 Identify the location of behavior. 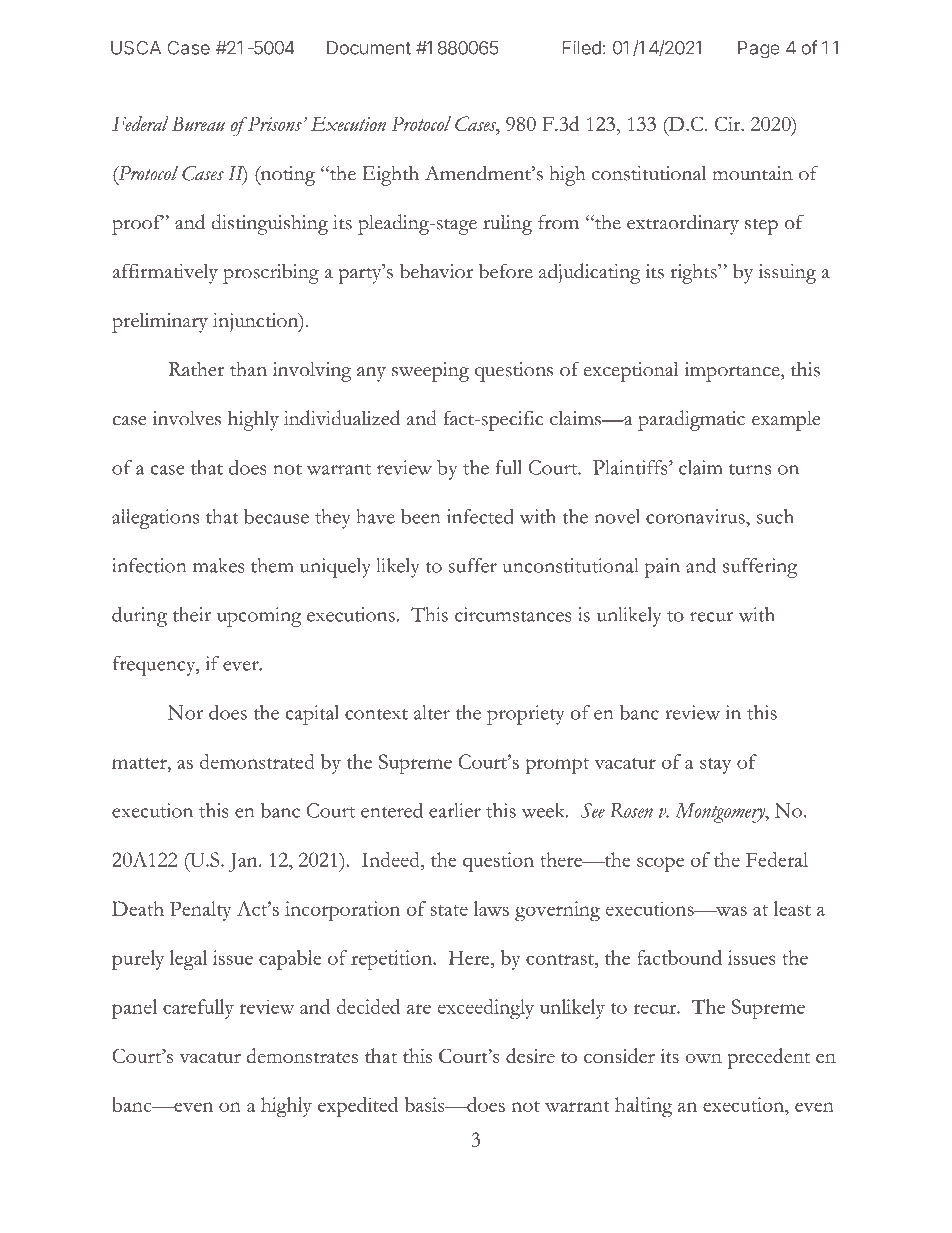
(436, 271).
